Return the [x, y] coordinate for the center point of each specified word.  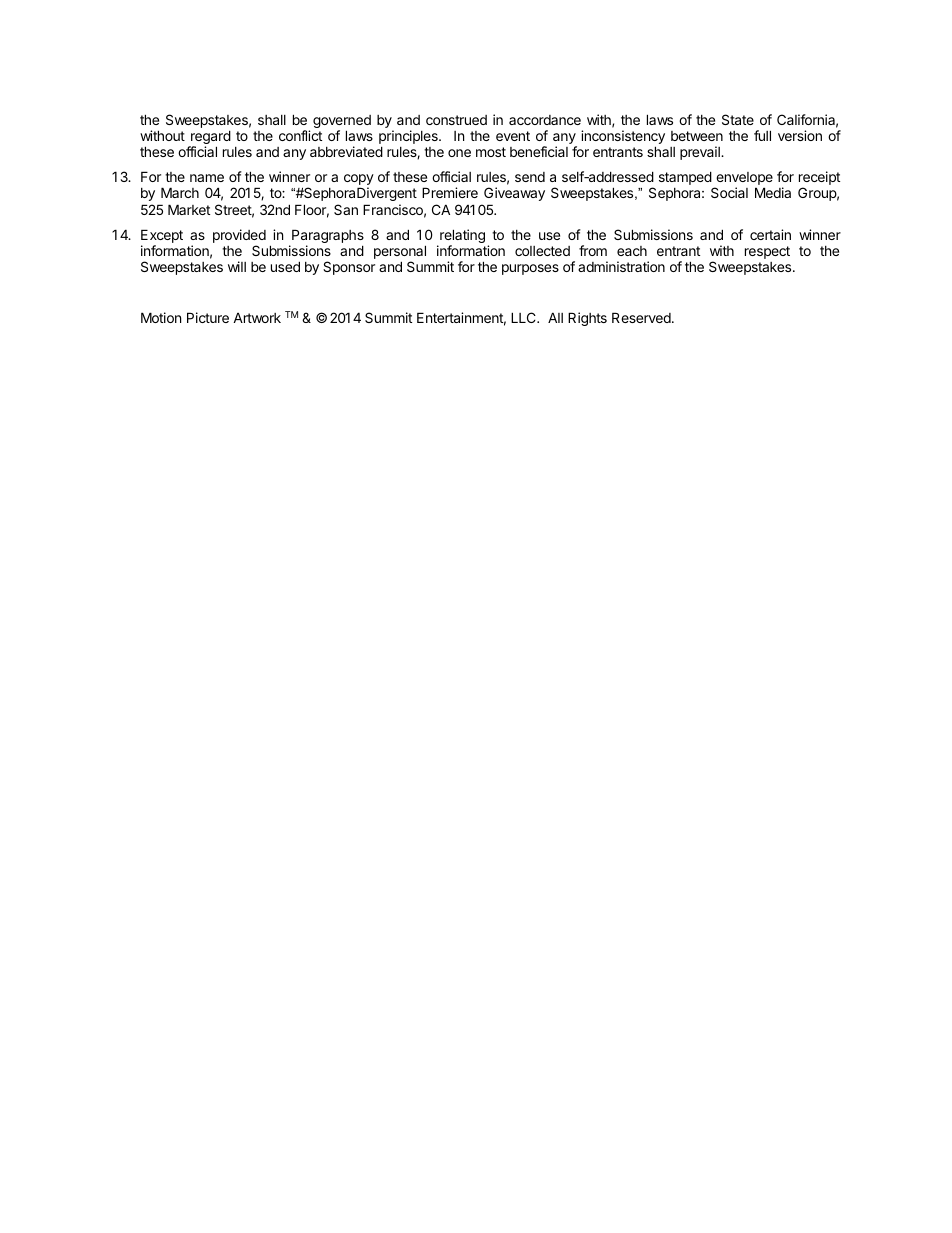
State [738, 119]
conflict [300, 135]
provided [239, 237]
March [180, 192]
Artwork [257, 318]
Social [729, 192]
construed [456, 120]
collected [542, 251]
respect [767, 252]
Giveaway [514, 194]
